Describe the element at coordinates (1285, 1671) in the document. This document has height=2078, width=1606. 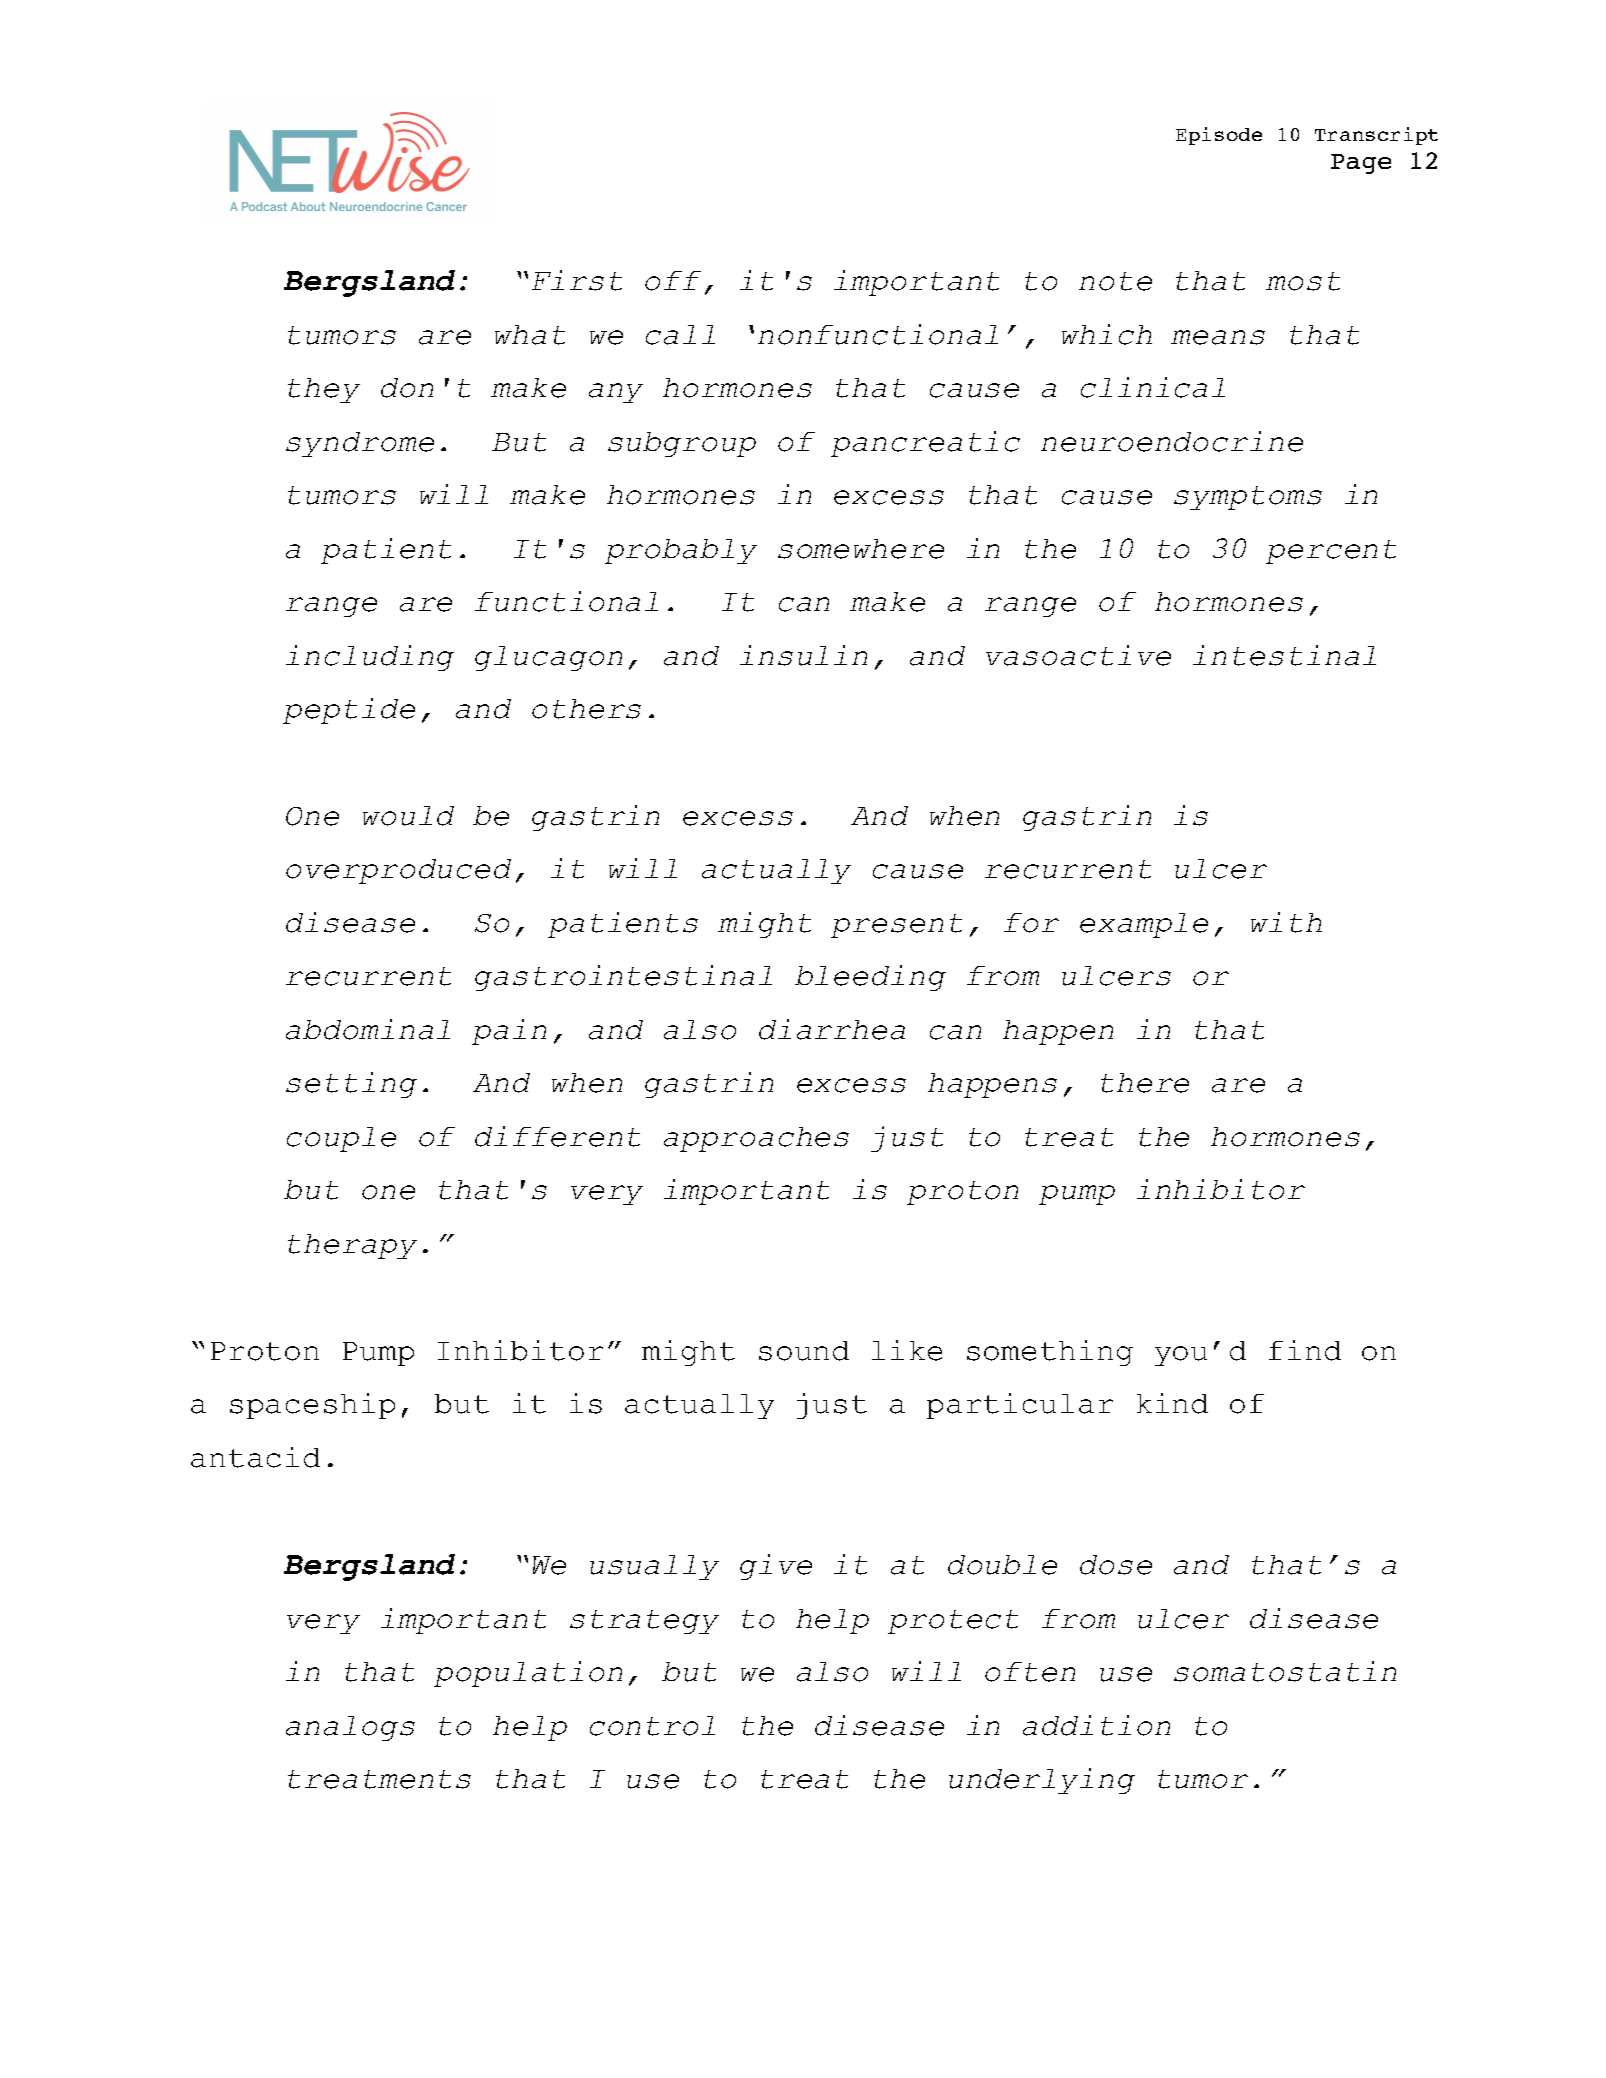
I see `somatostatin` at that location.
